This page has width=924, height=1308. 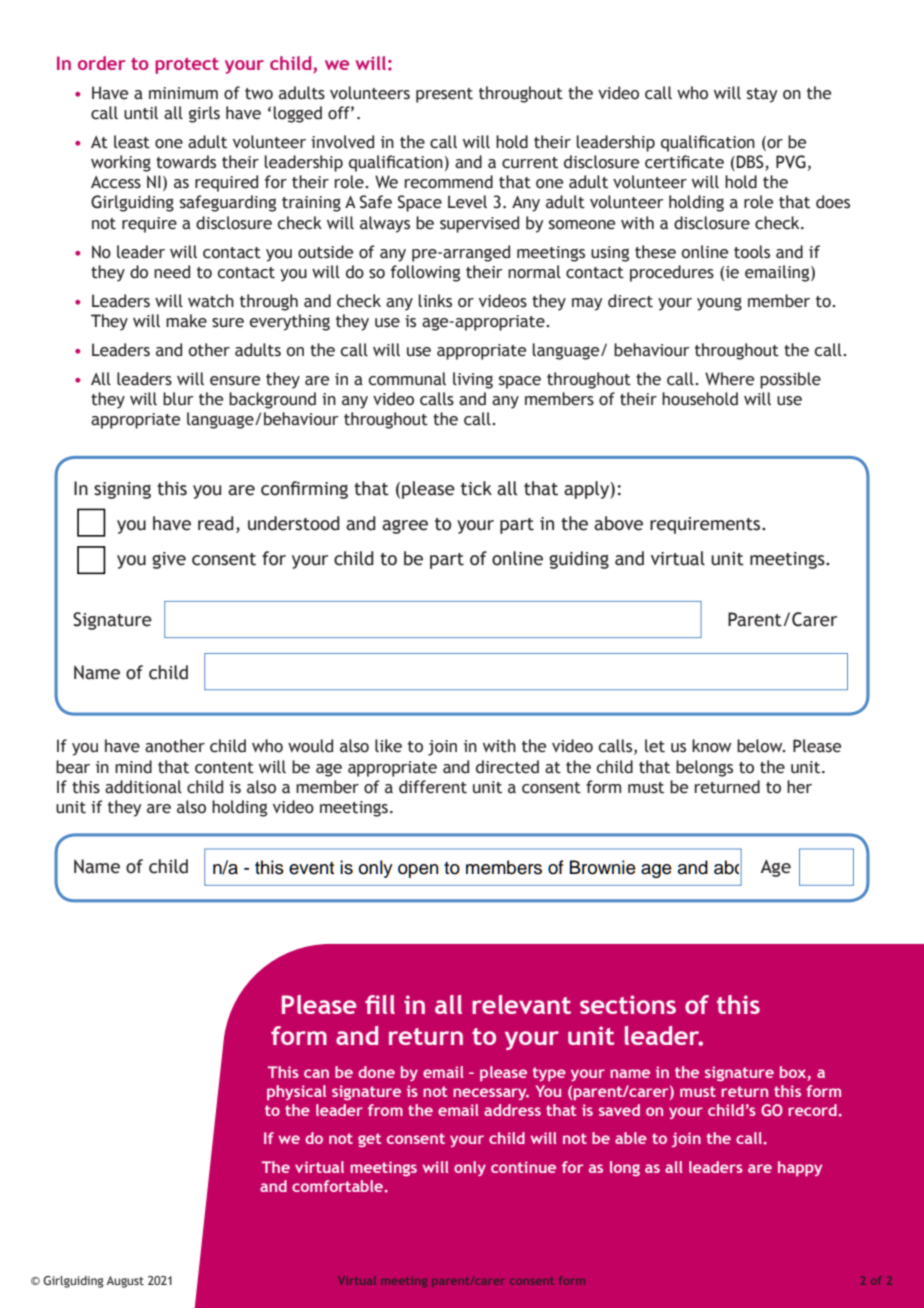 What do you see at coordinates (729, 379) in the page?
I see `Where` at bounding box center [729, 379].
